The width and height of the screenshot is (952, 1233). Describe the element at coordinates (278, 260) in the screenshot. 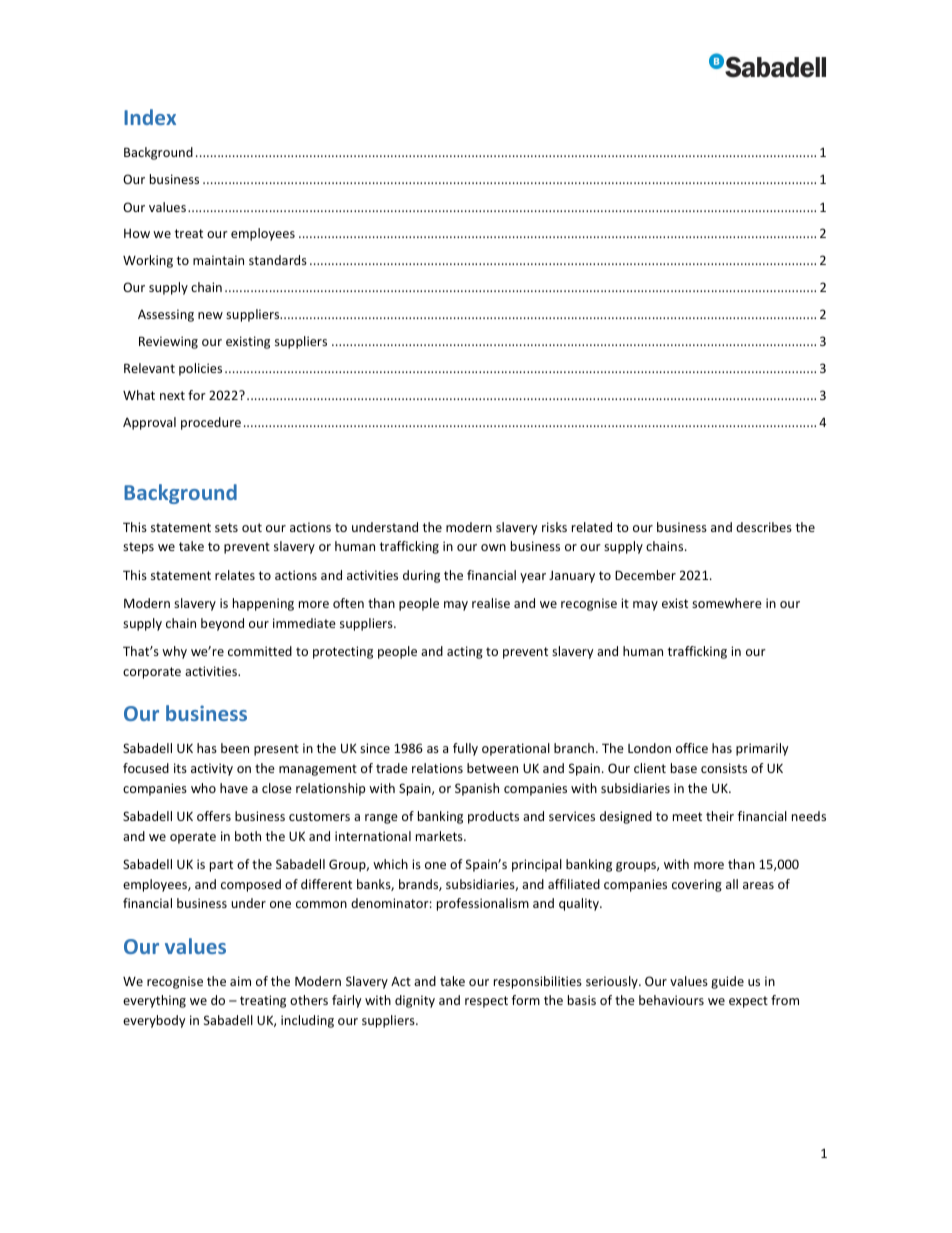

I see `standards` at that location.
